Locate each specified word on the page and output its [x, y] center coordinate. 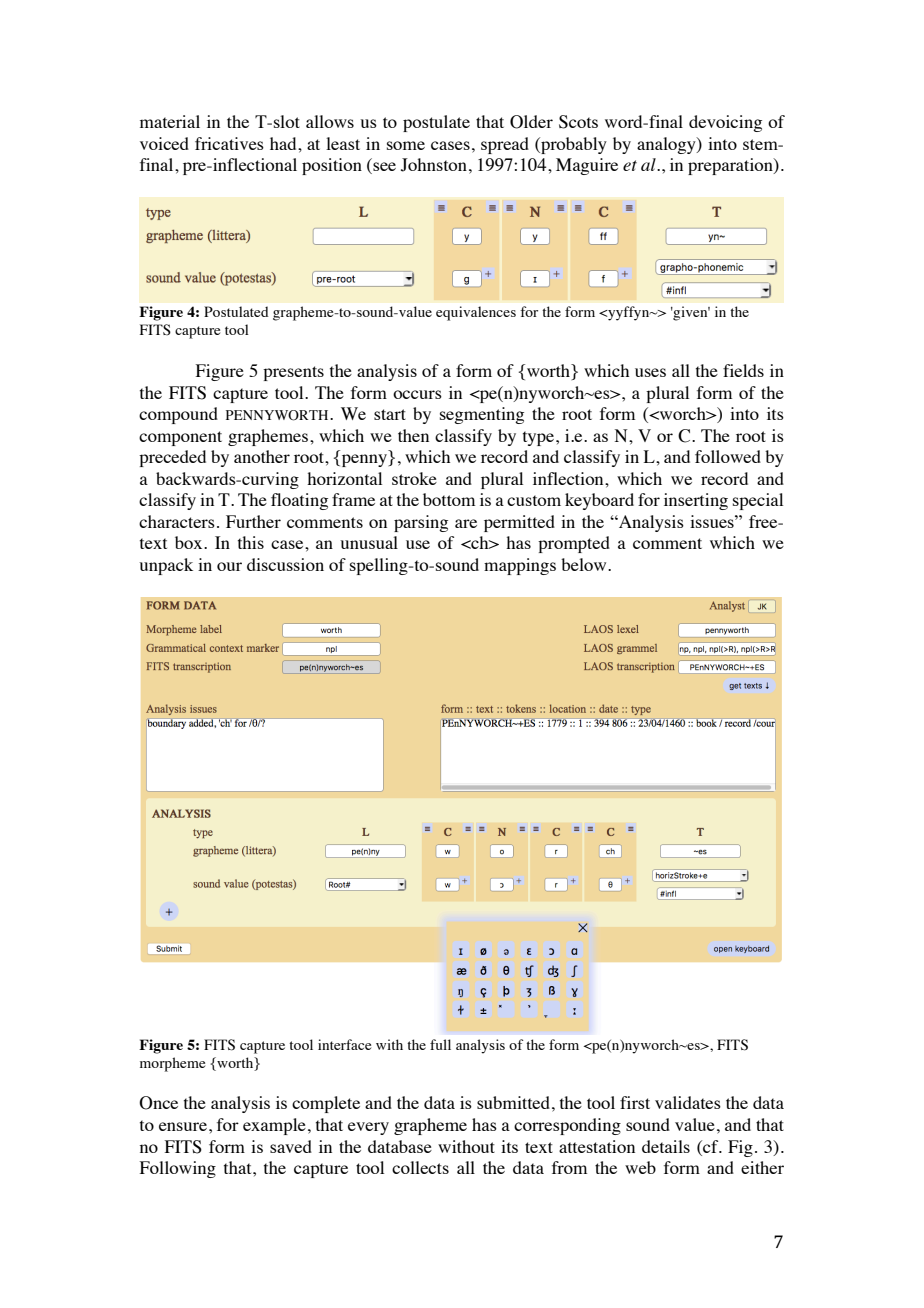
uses [650, 372]
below [585, 564]
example [274, 1126]
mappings [520, 566]
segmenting [482, 415]
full [440, 1044]
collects [420, 1167]
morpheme [172, 1064]
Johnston [434, 165]
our [229, 566]
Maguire [587, 166]
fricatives [229, 143]
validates [688, 1102]
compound [178, 415]
